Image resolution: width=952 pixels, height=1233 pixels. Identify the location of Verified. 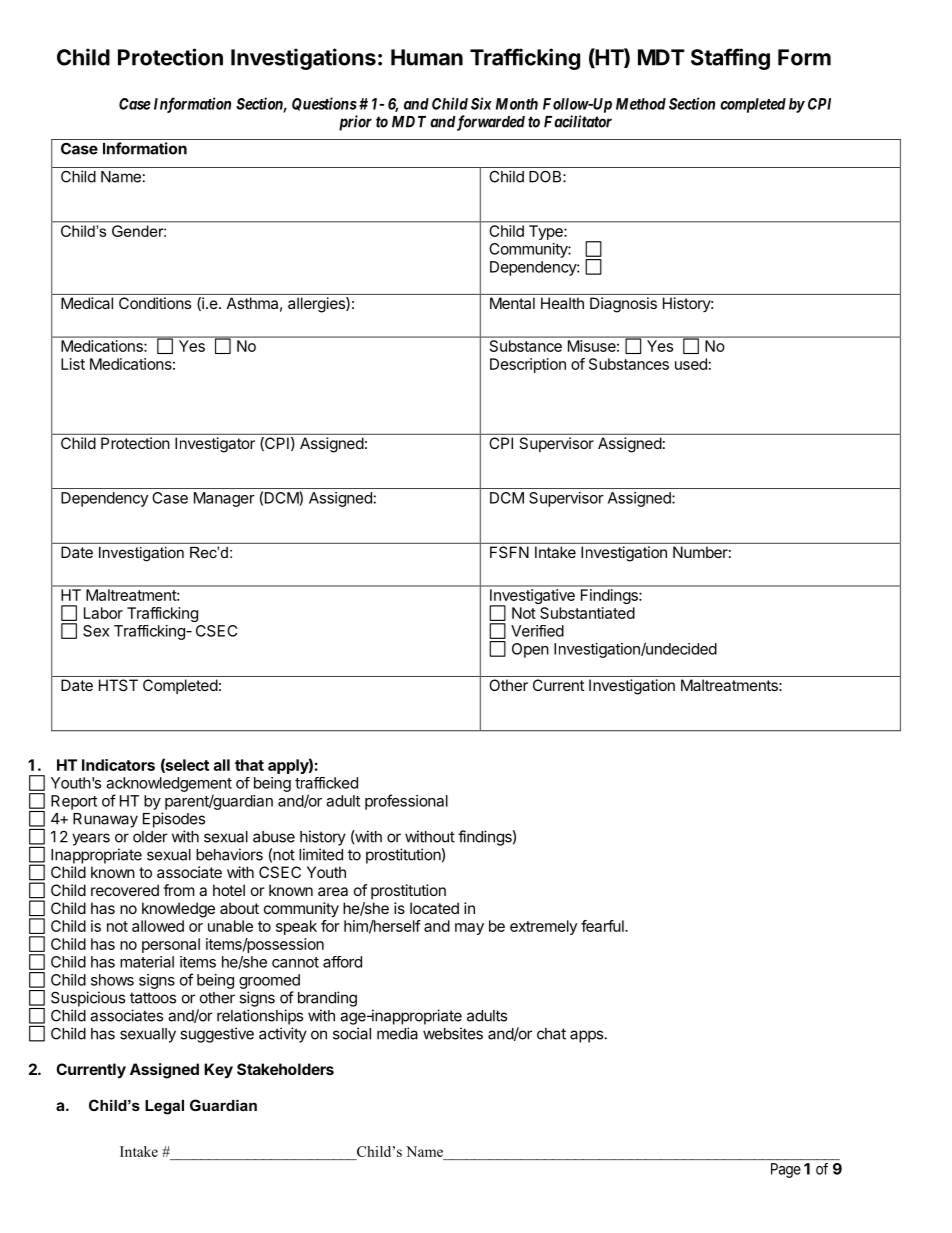
(537, 631).
